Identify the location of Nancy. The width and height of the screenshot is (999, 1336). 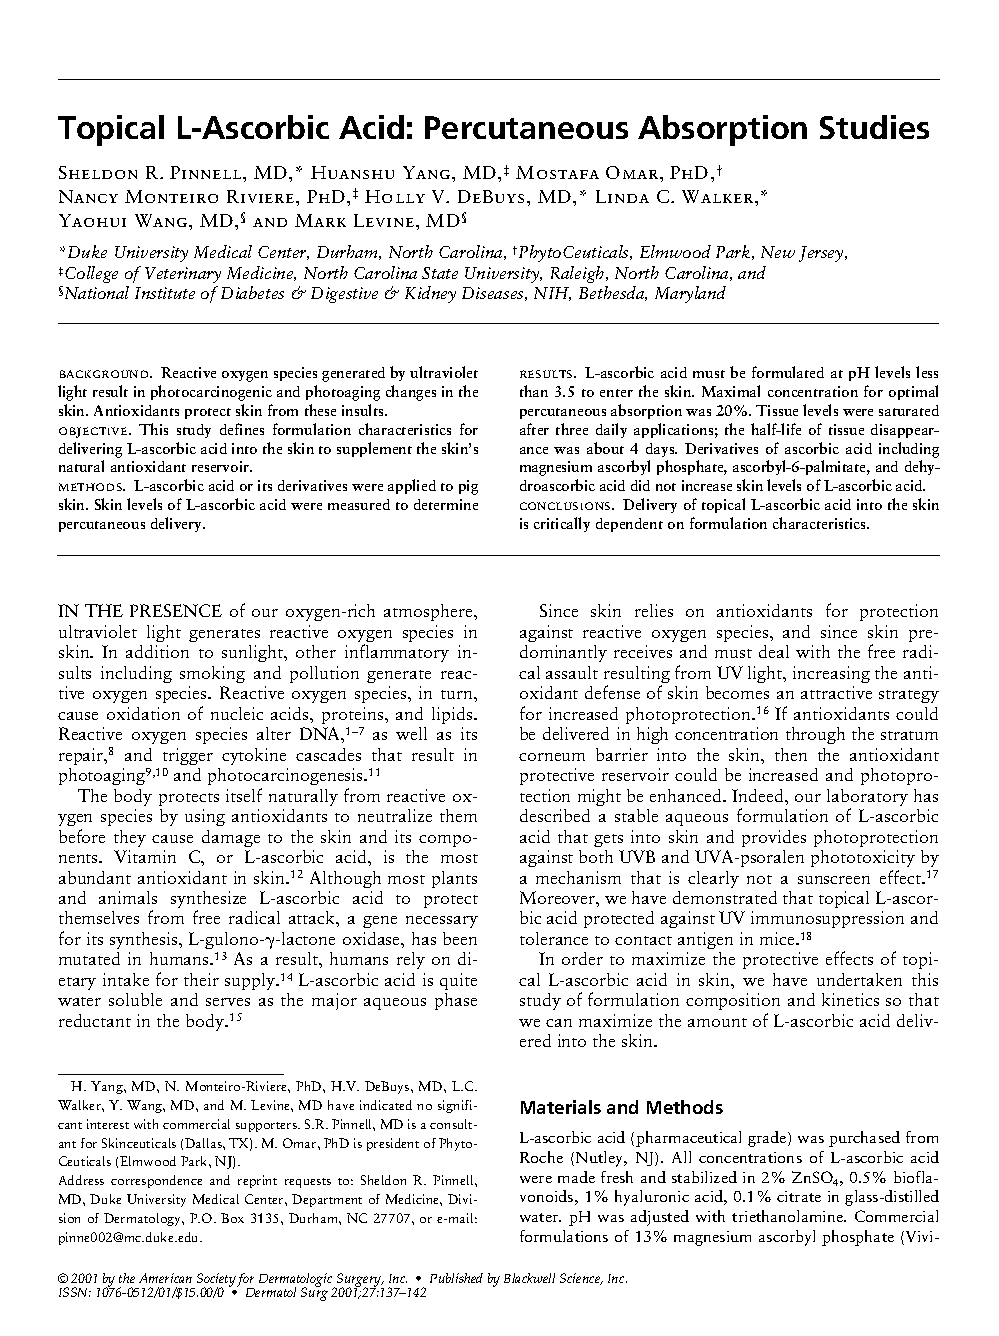
(88, 196).
